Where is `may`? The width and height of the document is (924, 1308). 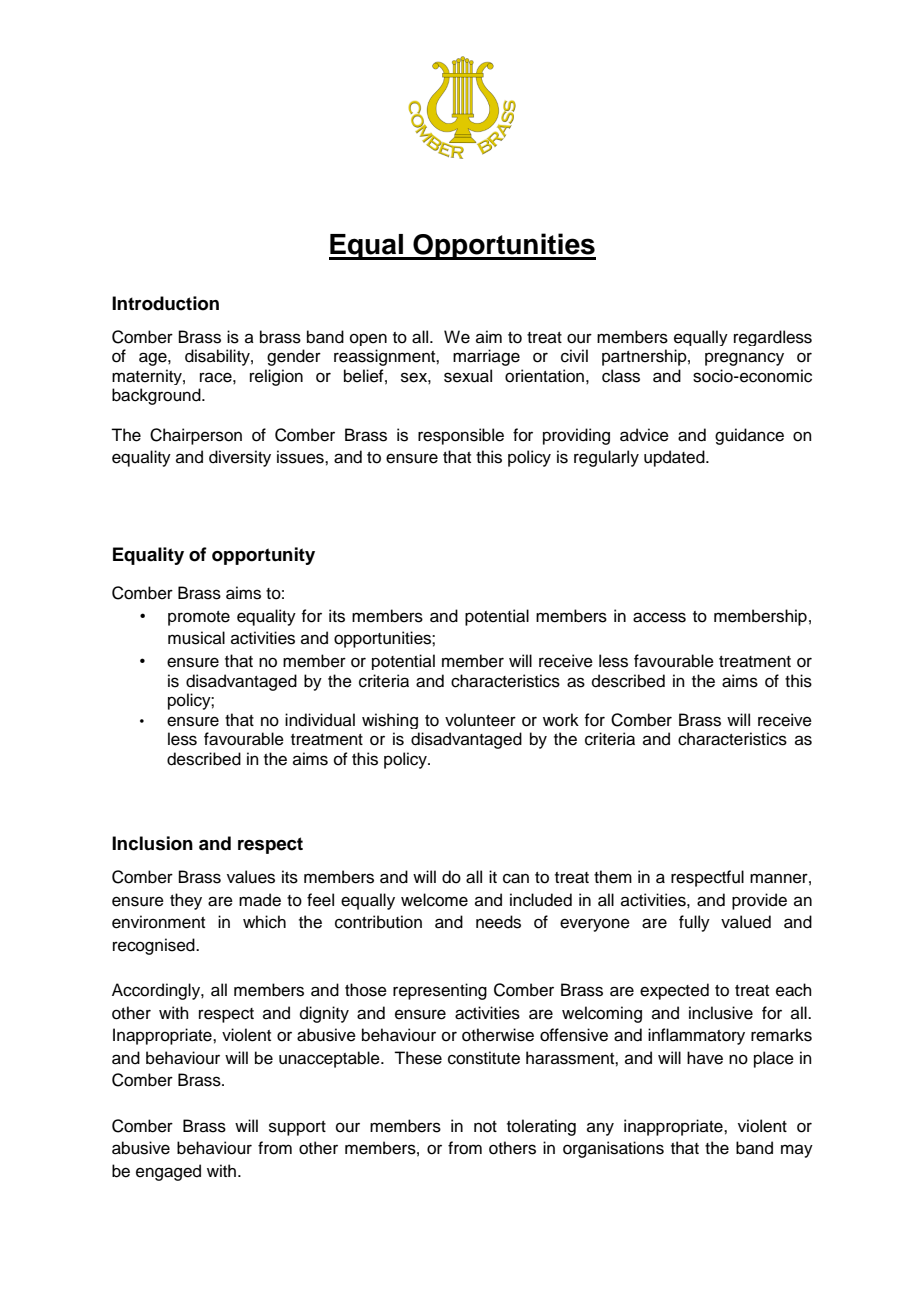
may is located at coordinates (797, 1151).
